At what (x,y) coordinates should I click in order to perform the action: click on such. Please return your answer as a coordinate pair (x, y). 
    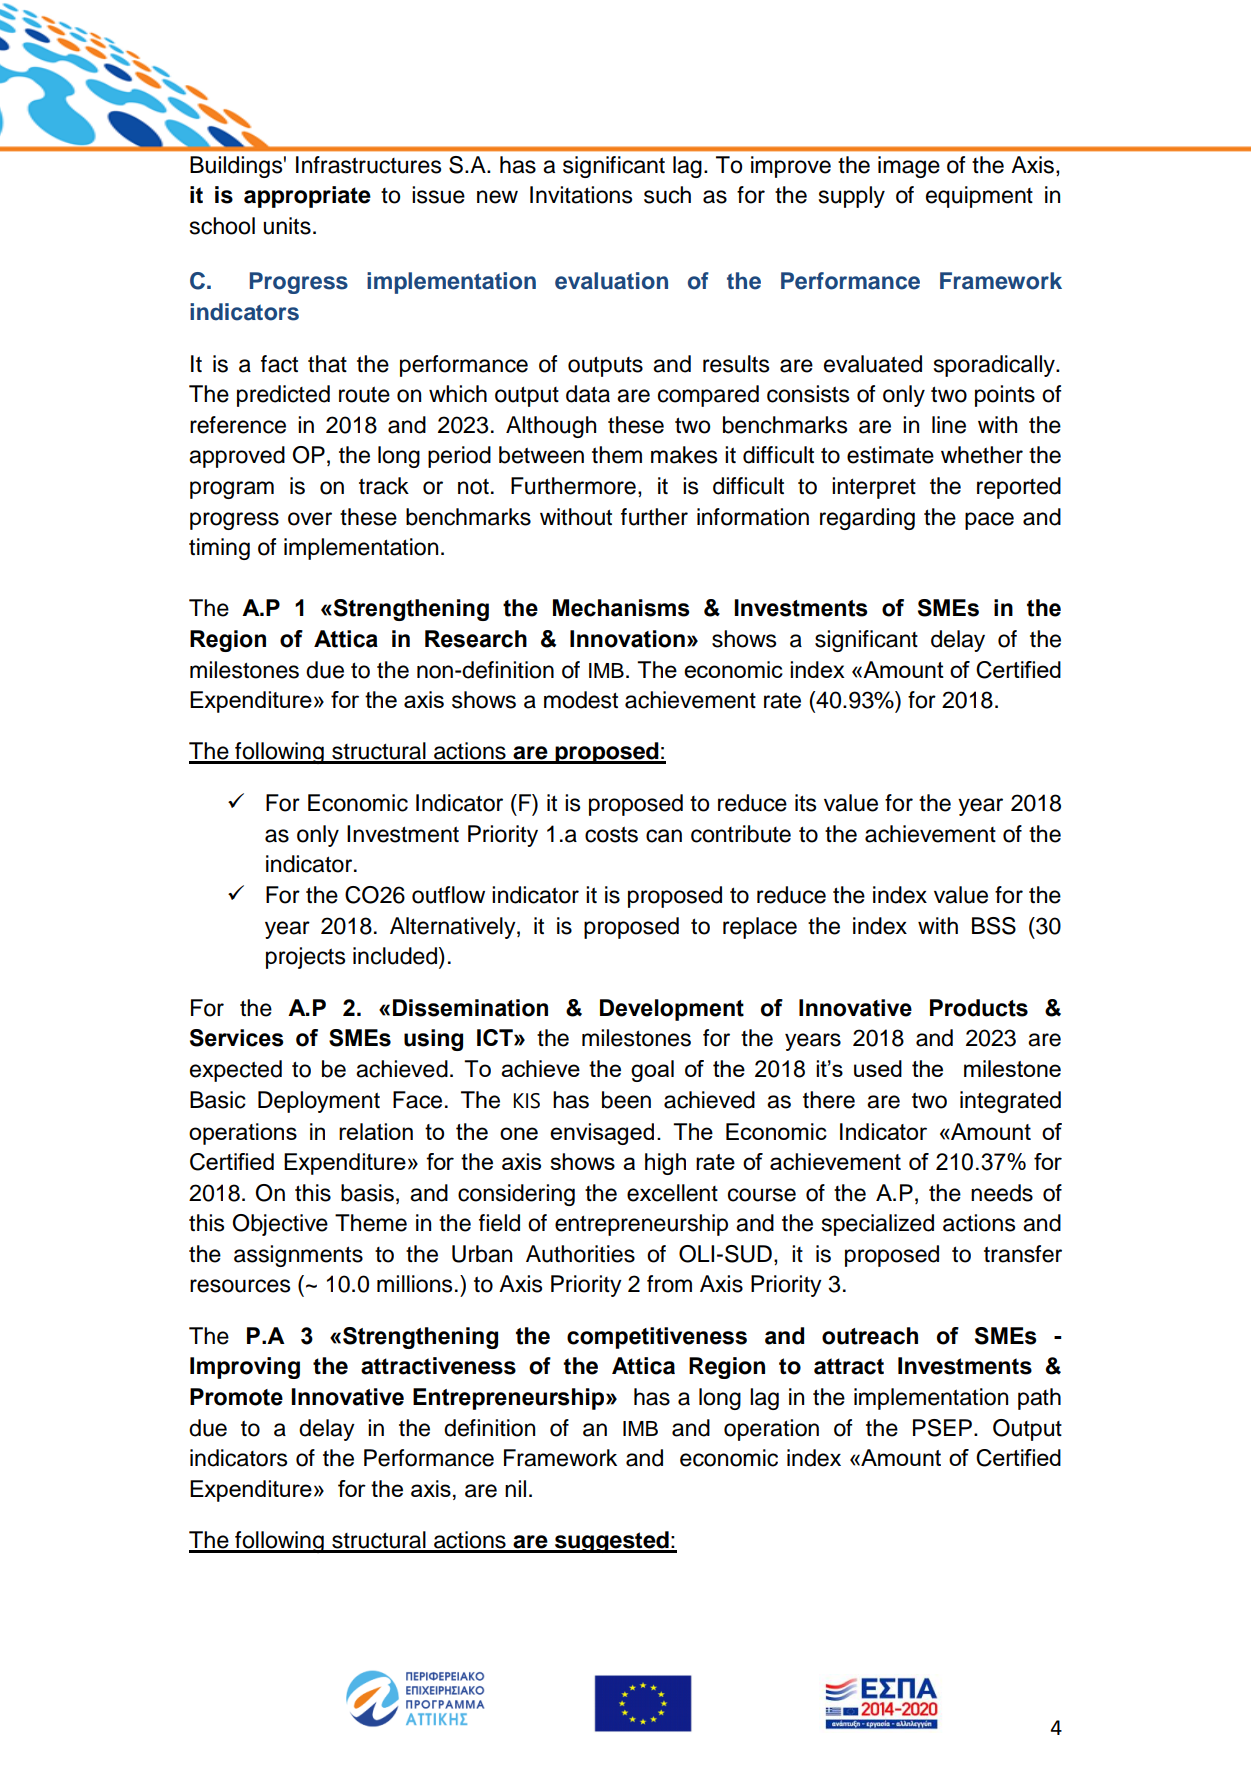
    Looking at the image, I should click on (667, 195).
